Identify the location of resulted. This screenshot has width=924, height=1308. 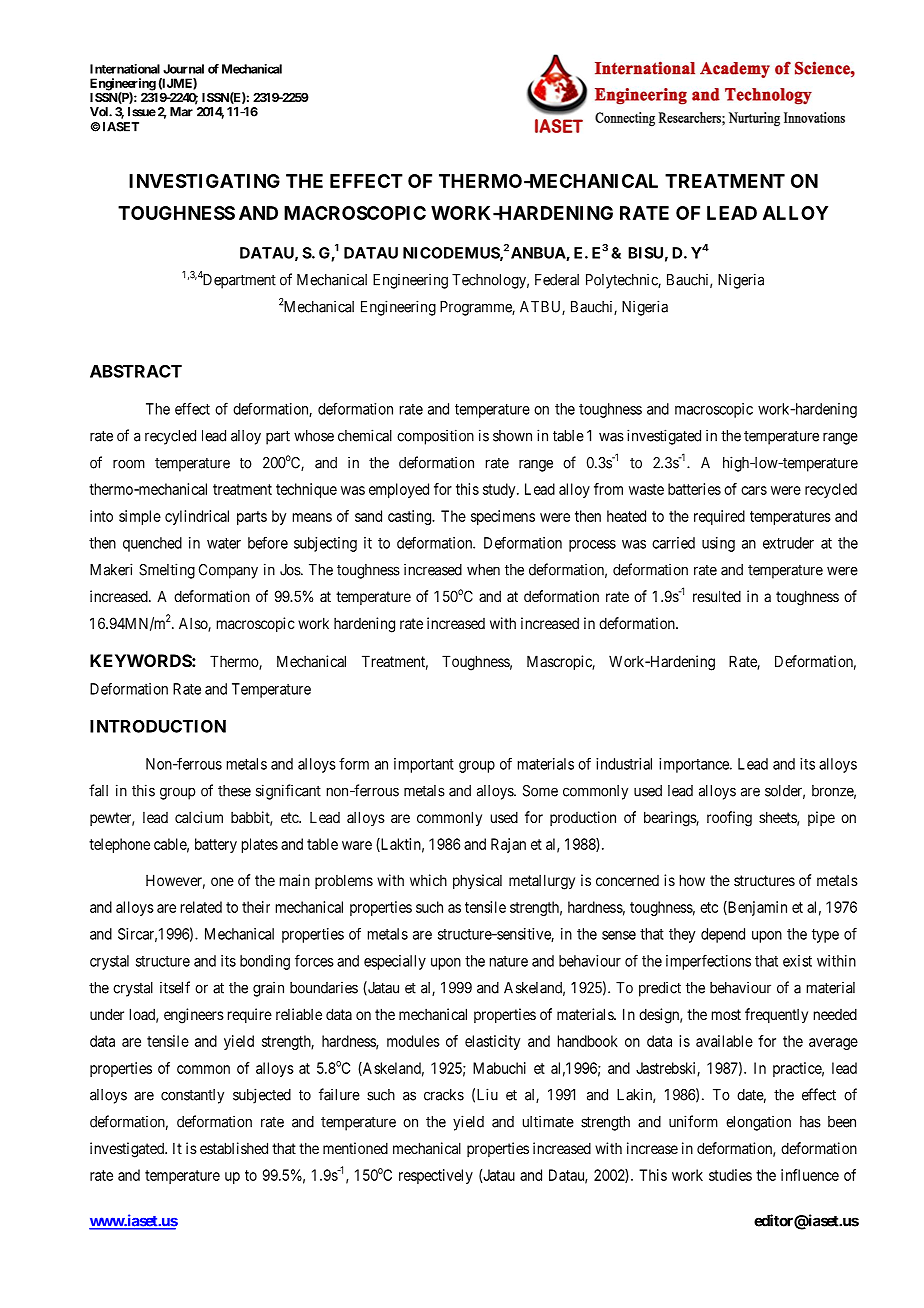
(717, 596).
